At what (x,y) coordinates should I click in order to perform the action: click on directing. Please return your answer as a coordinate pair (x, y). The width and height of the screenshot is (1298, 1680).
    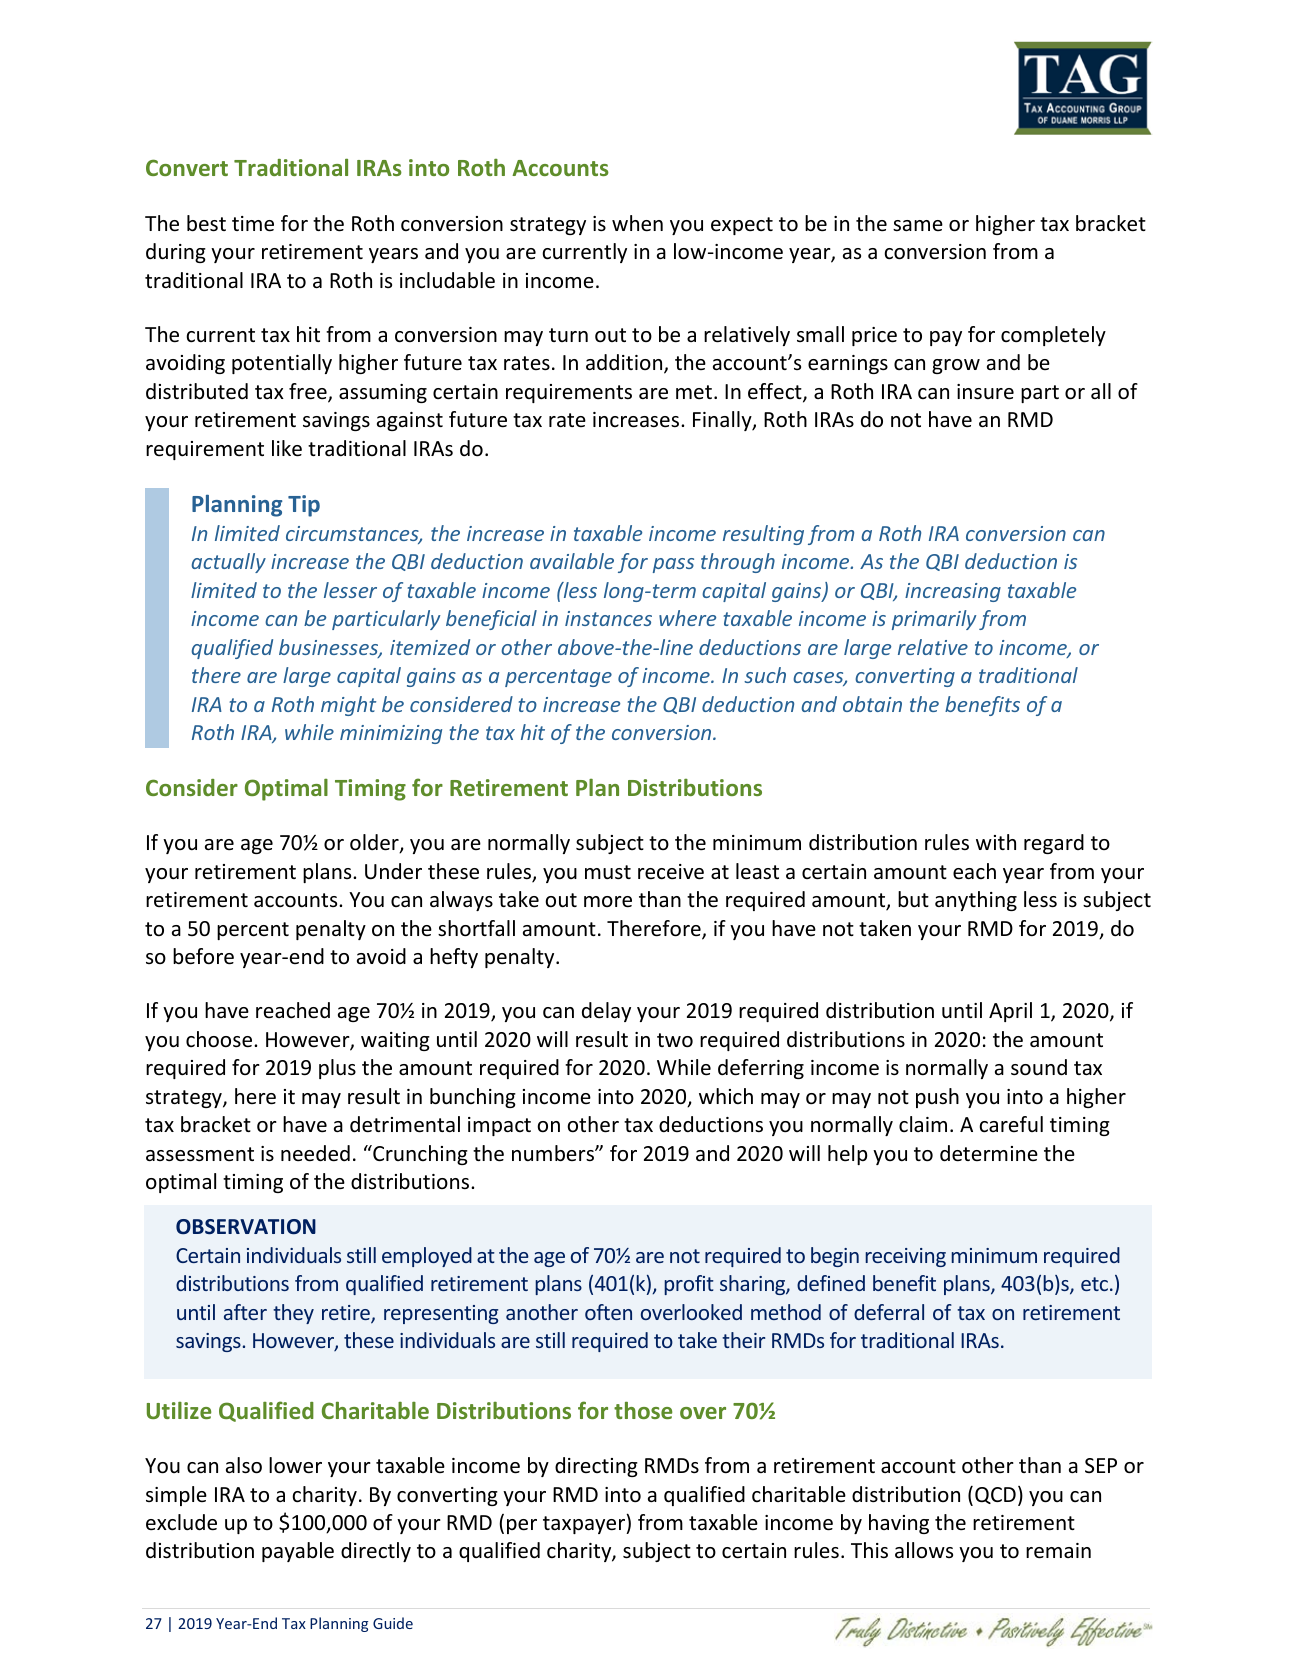
    Looking at the image, I should click on (596, 1467).
